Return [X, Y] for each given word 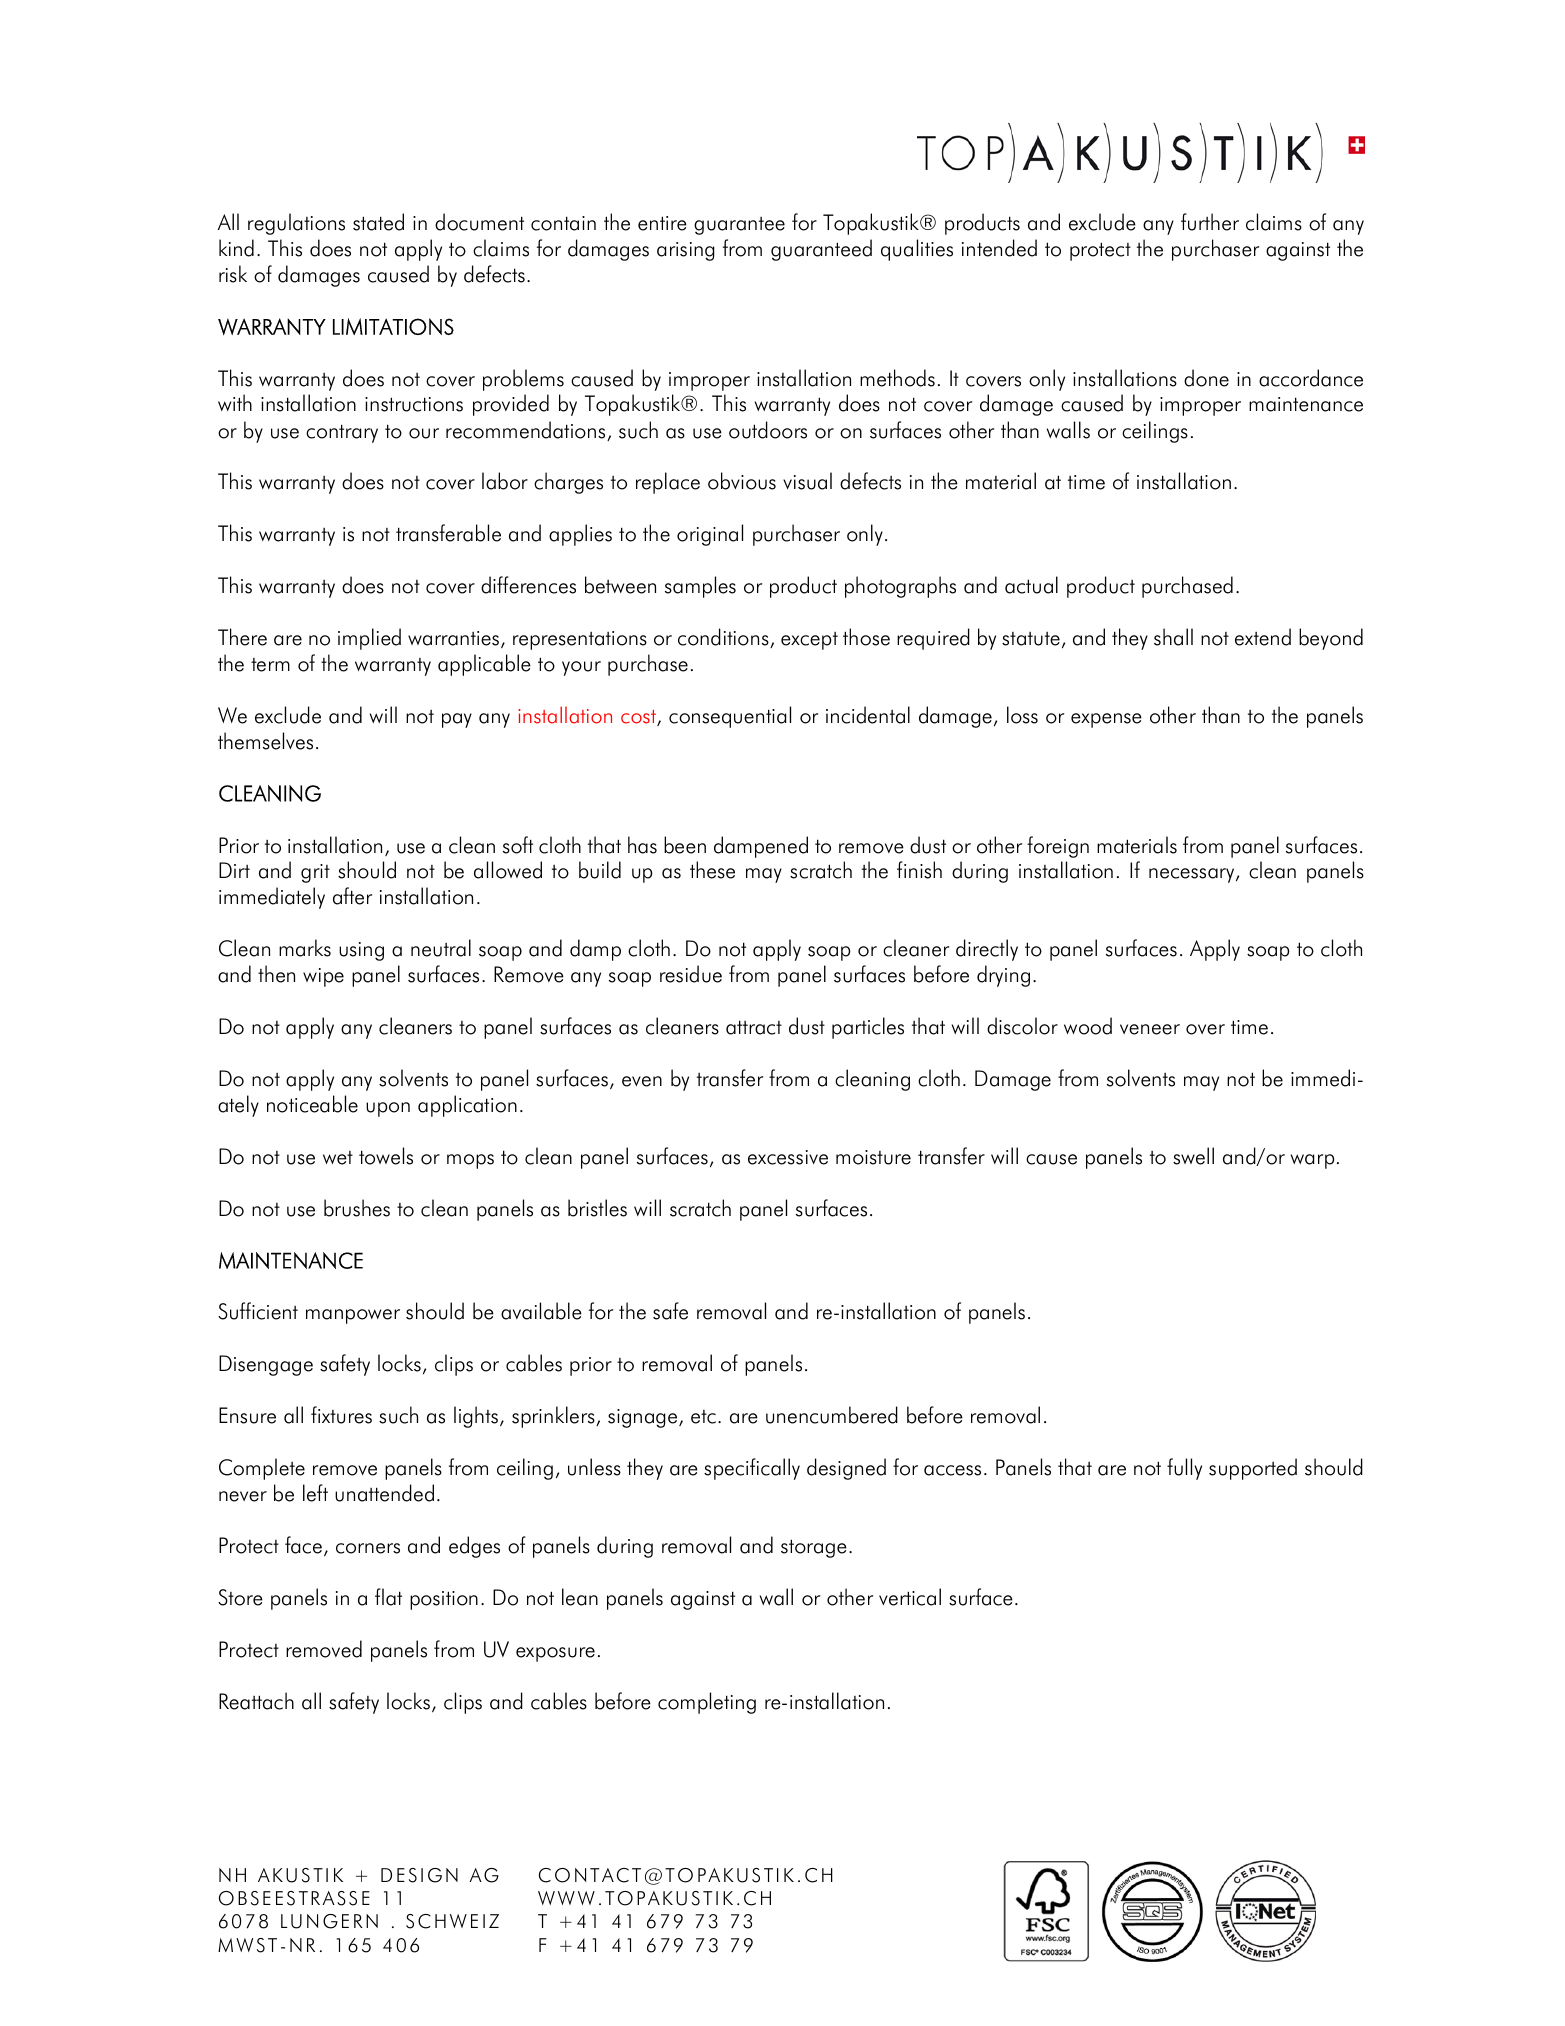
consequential [730, 717]
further [1210, 222]
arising [686, 251]
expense [1106, 720]
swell [1193, 1156]
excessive [788, 1157]
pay [457, 720]
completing [707, 1703]
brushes [357, 1208]
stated [378, 222]
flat [388, 1597]
